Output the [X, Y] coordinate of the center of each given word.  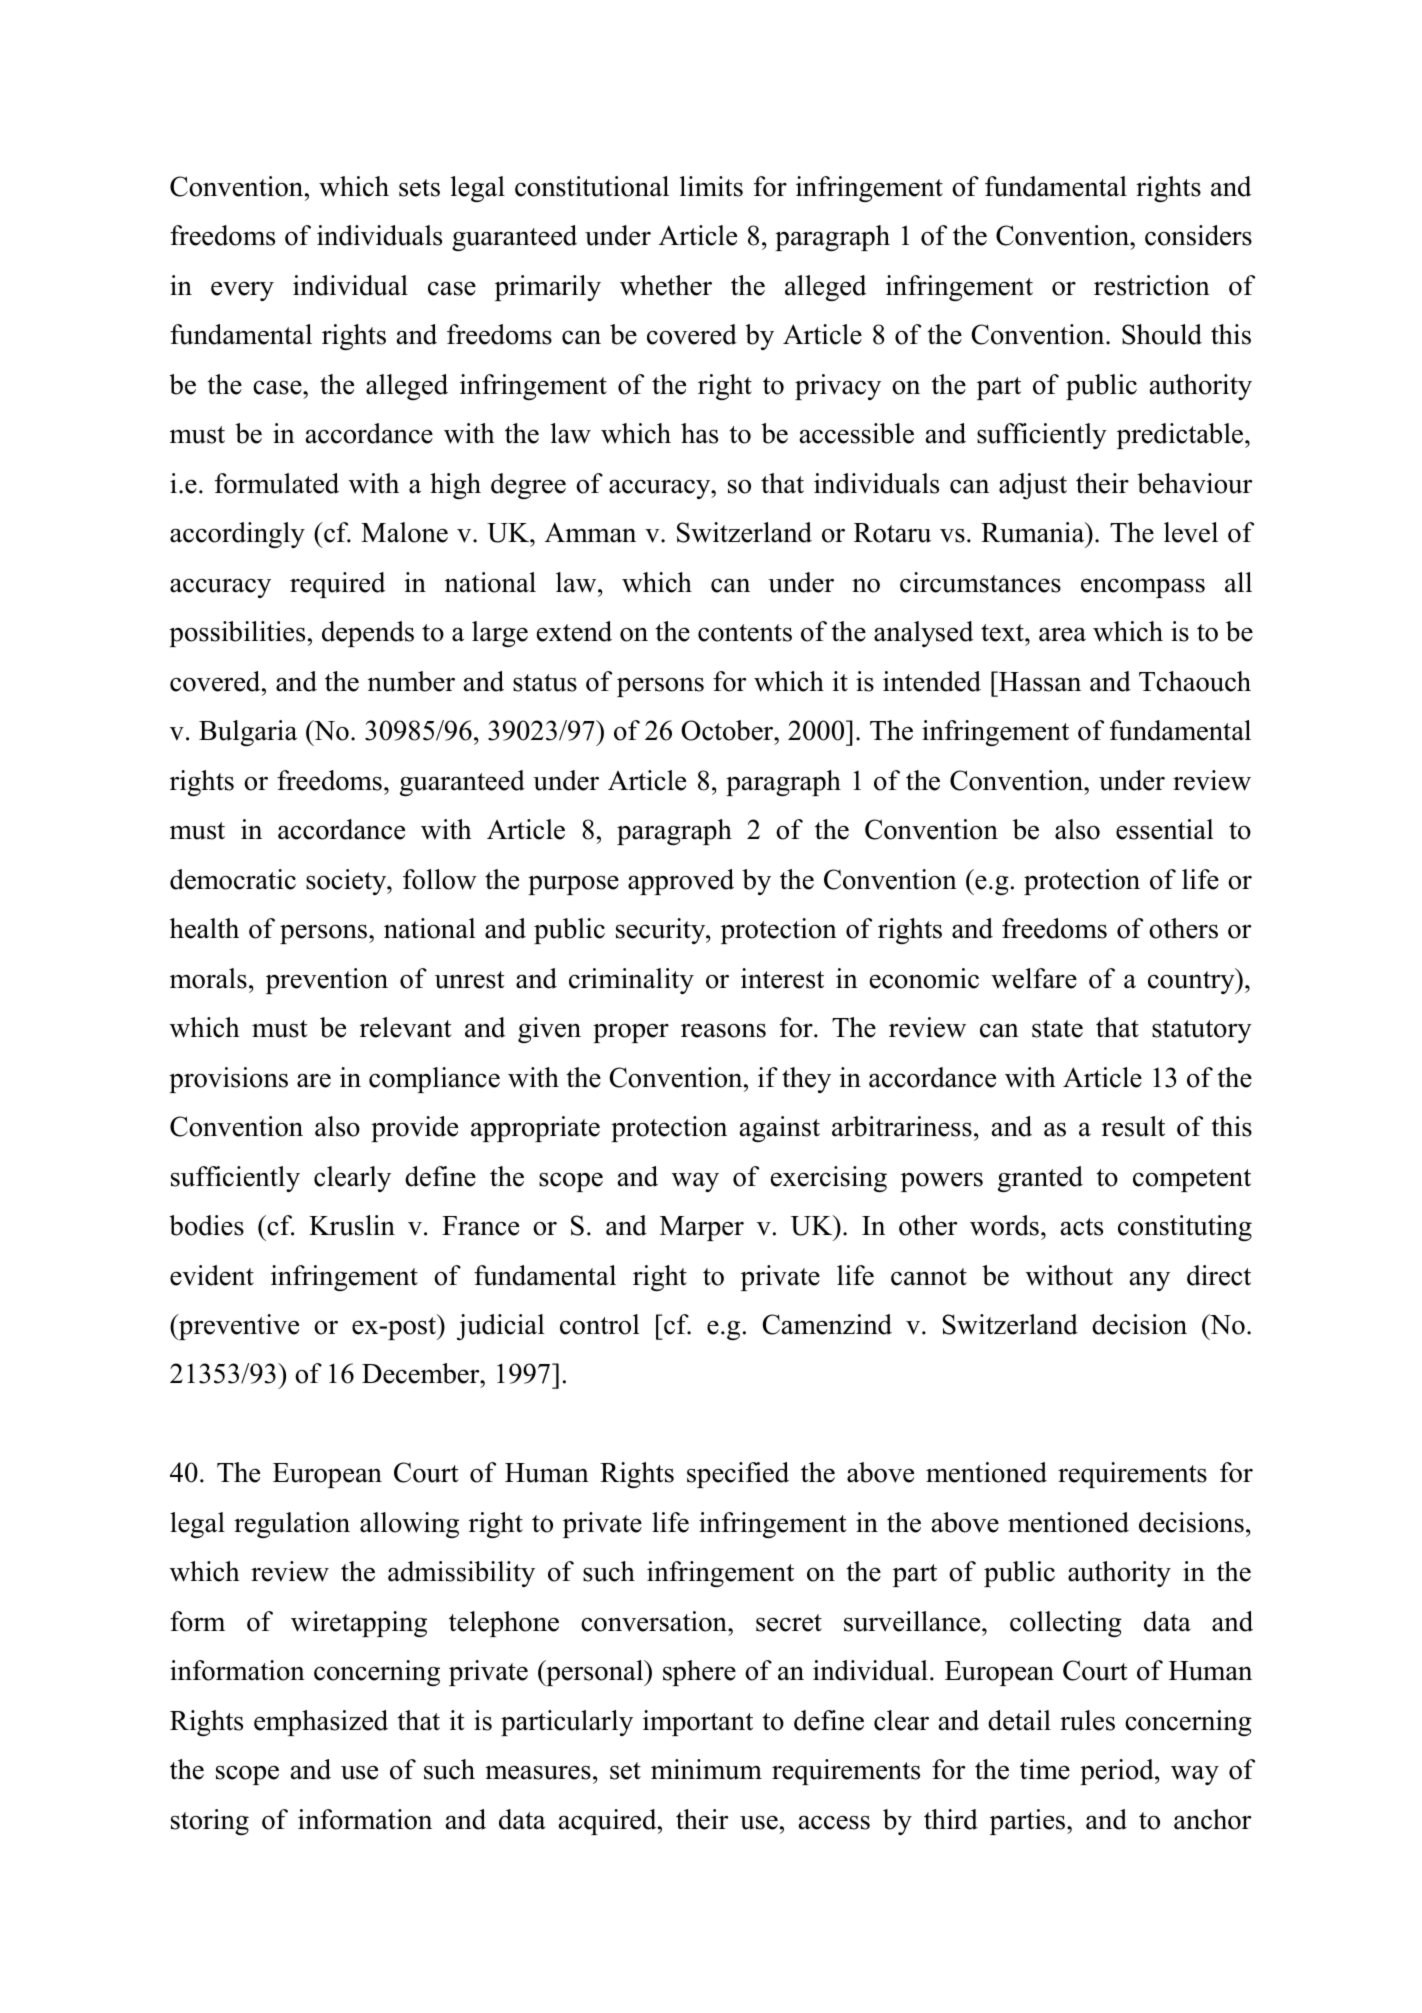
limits [711, 186]
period [1118, 1772]
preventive [238, 1327]
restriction [1152, 285]
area [1062, 634]
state [1057, 1029]
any [1150, 1281]
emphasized [321, 1723]
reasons [723, 1030]
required [338, 585]
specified [738, 1475]
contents [745, 633]
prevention [327, 981]
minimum [706, 1769]
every [242, 291]
